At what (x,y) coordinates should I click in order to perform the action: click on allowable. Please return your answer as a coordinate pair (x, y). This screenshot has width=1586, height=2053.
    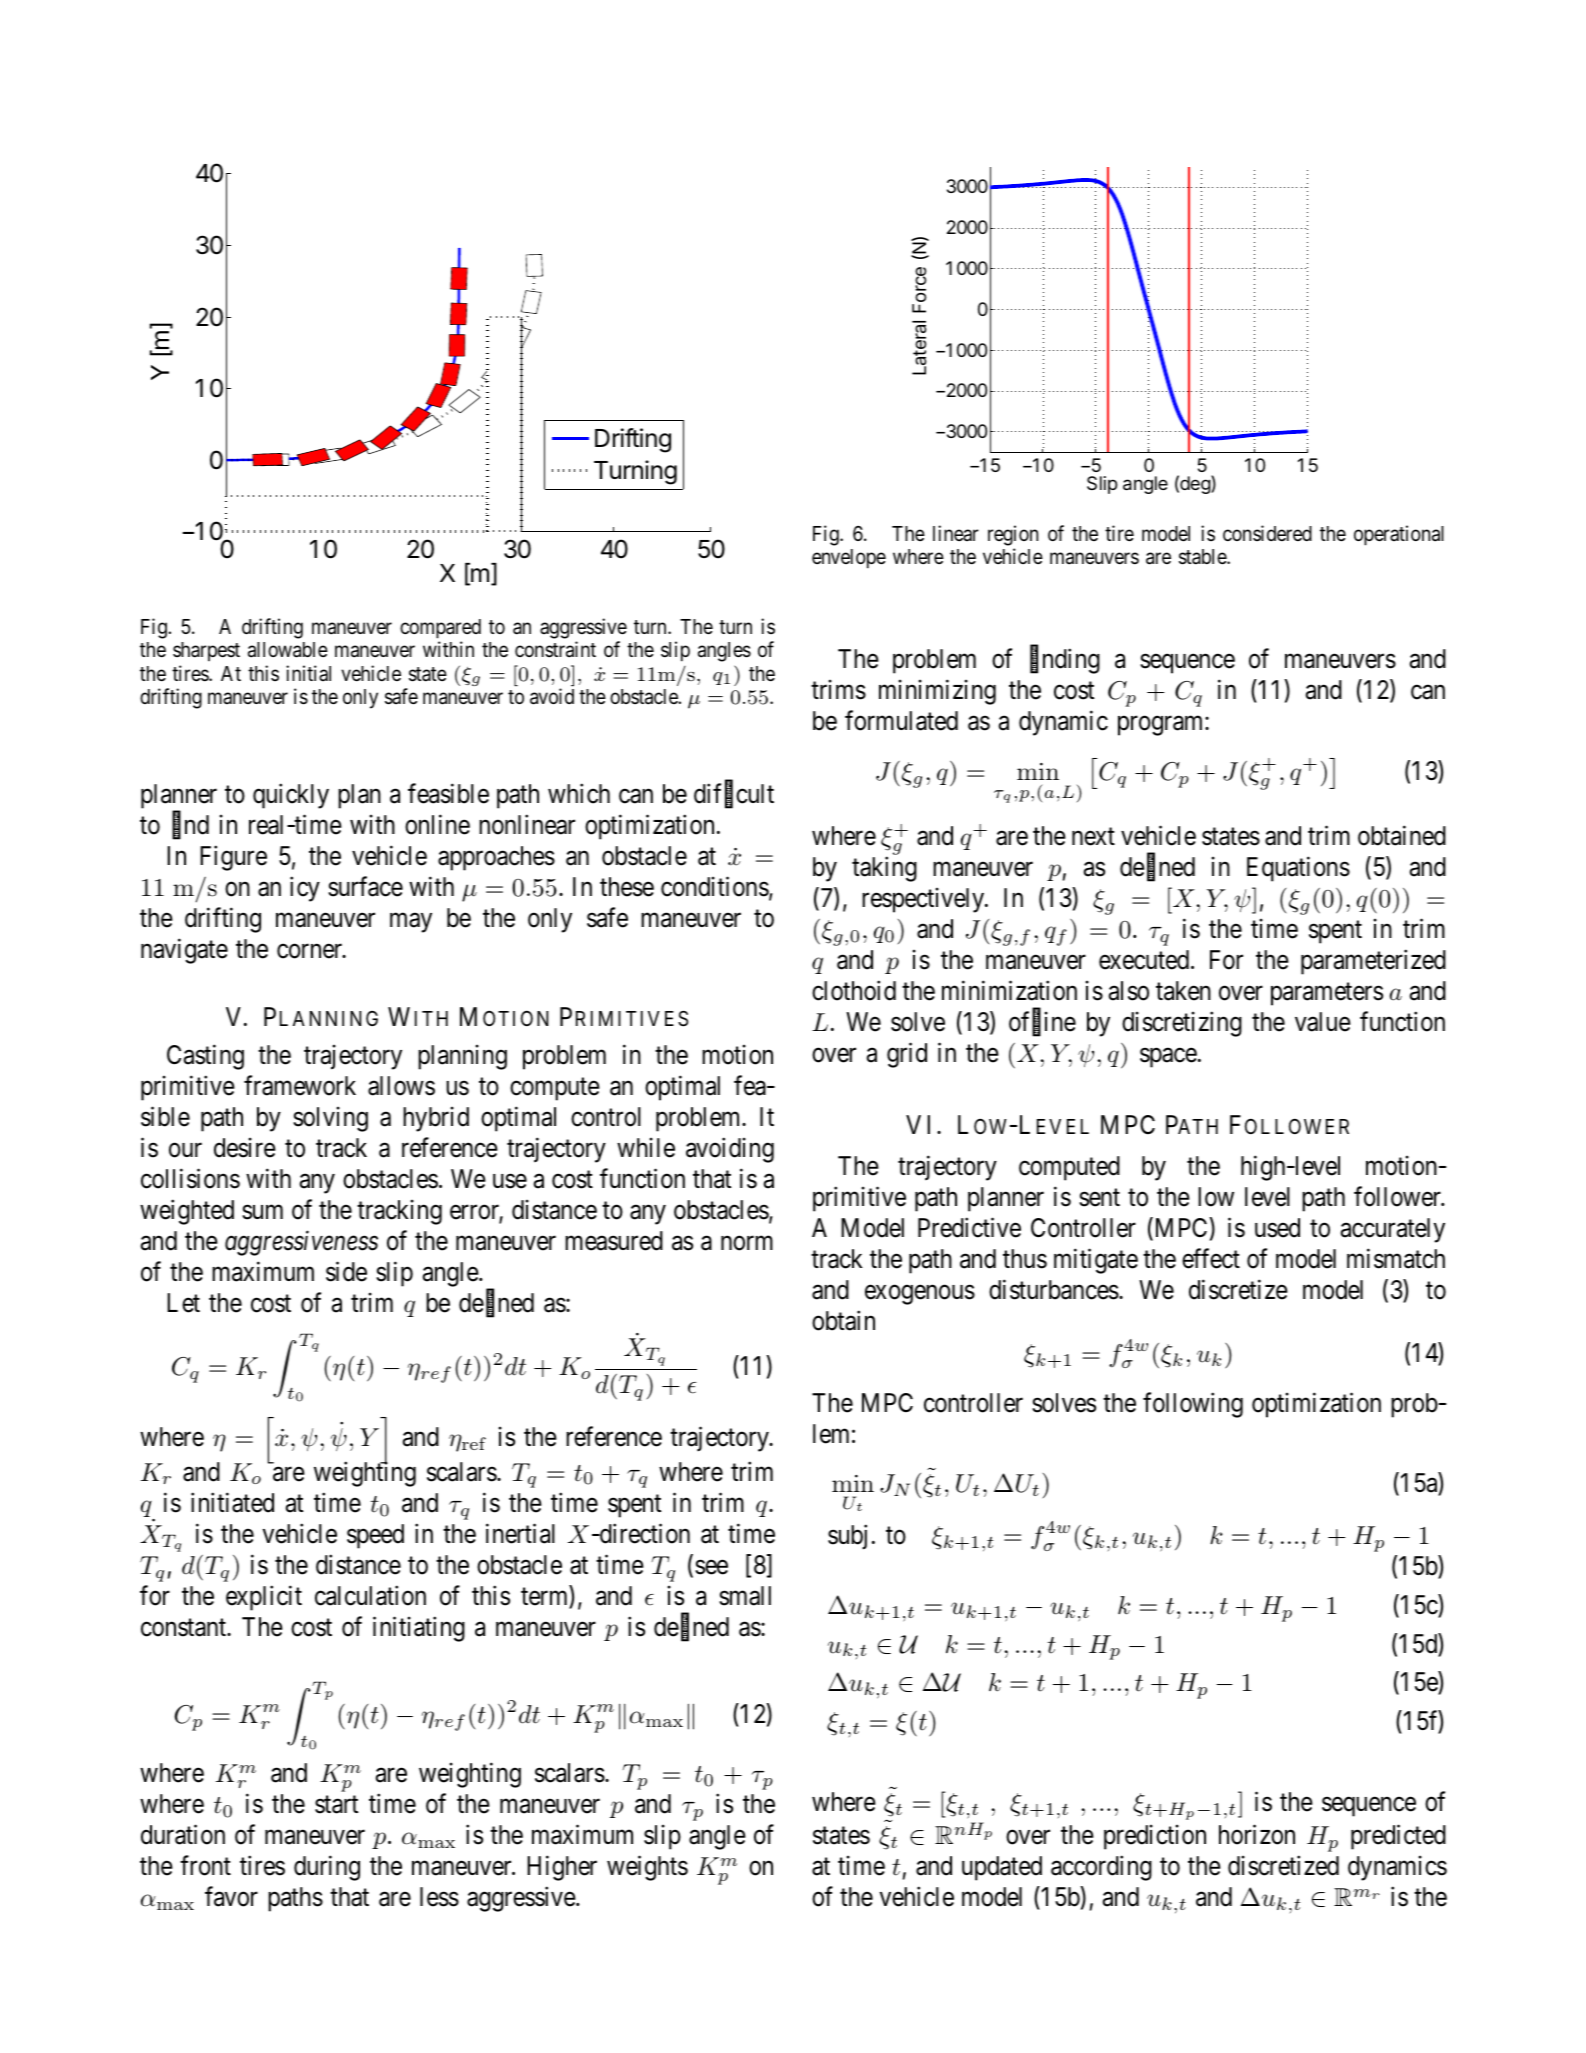
    Looking at the image, I should click on (288, 650).
